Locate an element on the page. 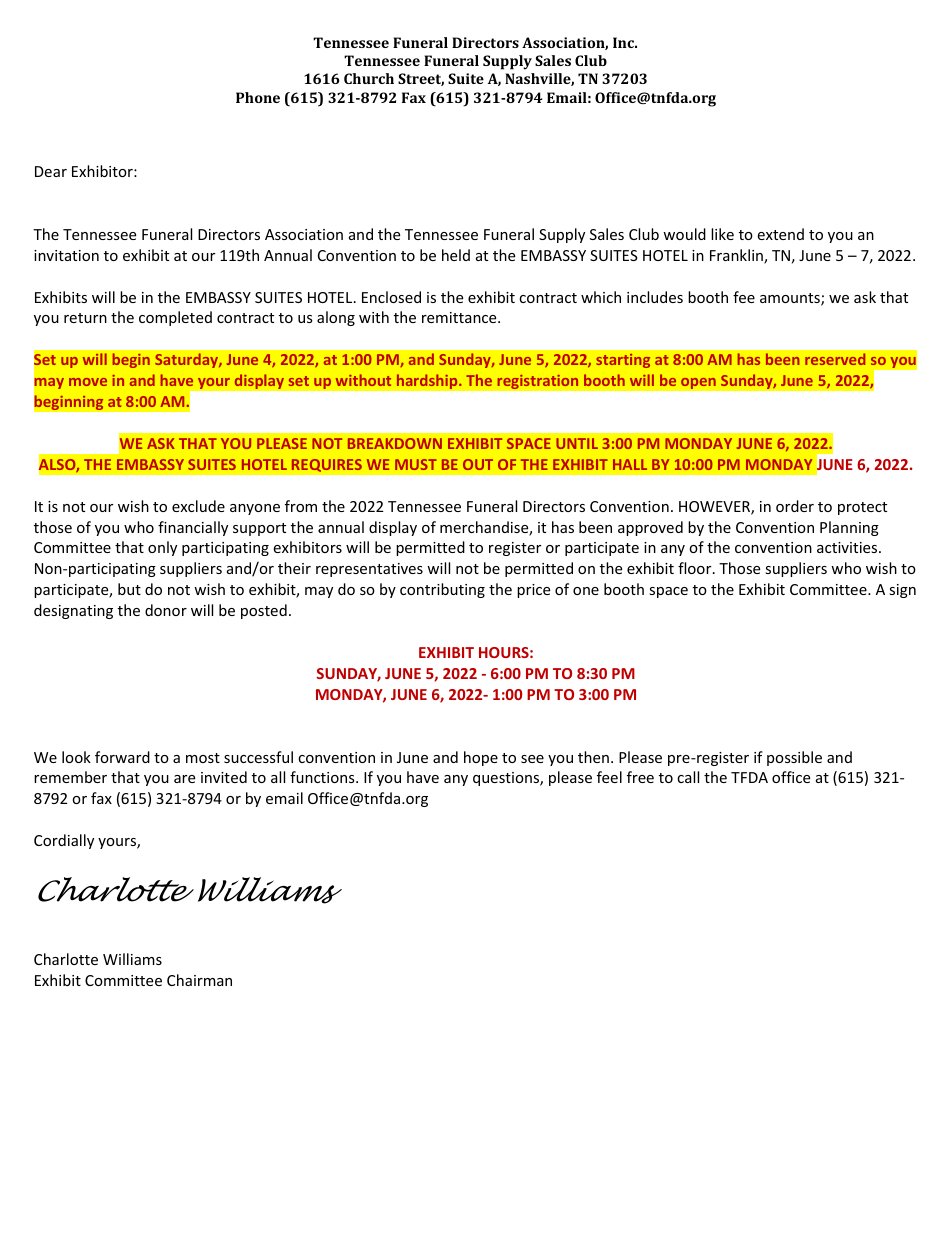  contributing is located at coordinates (442, 590).
